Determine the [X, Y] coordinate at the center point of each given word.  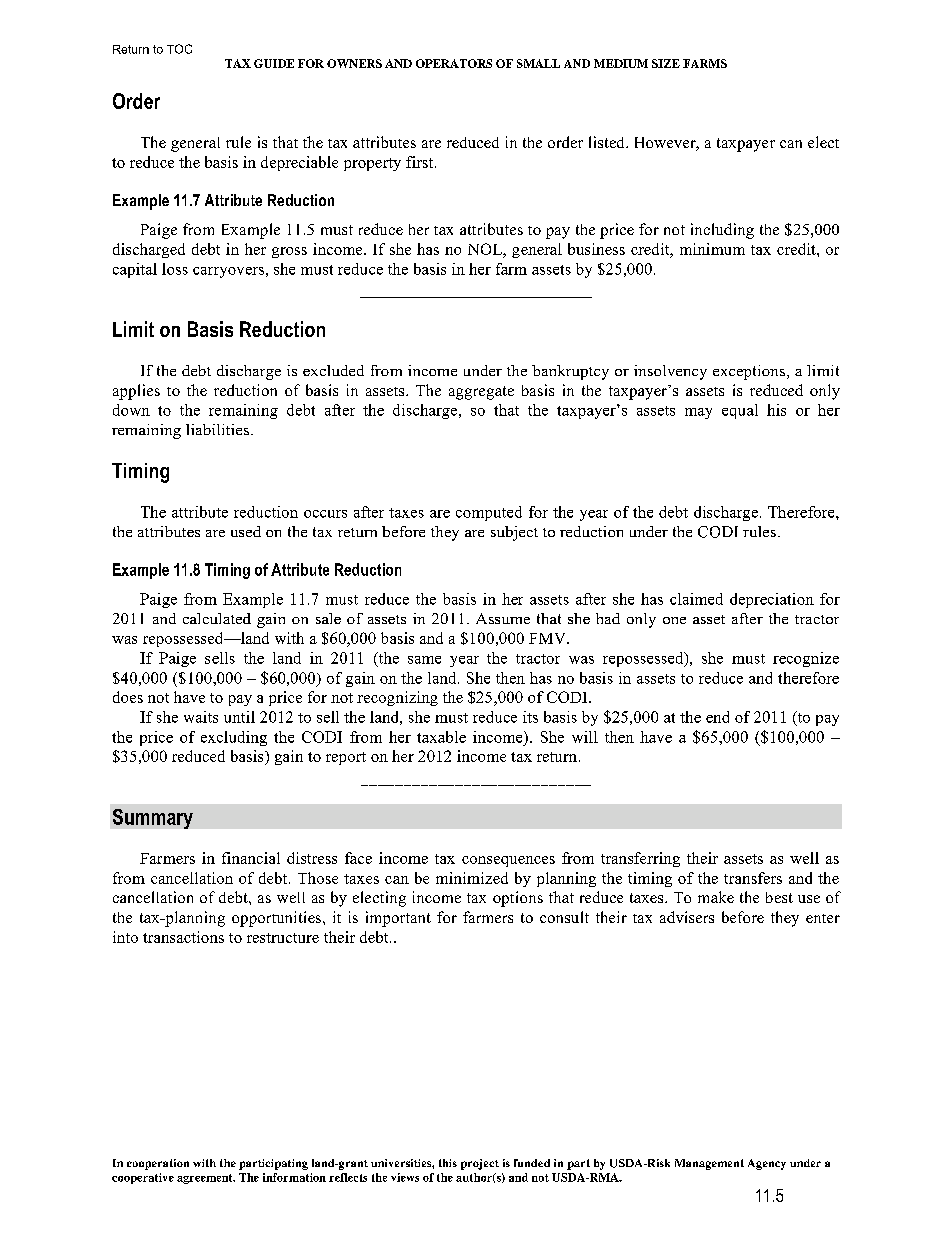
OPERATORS [454, 63]
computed [489, 513]
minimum [712, 249]
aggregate [481, 393]
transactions [183, 937]
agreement [206, 1179]
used [246, 531]
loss [175, 269]
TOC [179, 49]
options [518, 899]
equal [740, 411]
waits [201, 717]
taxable [441, 737]
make [716, 897]
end [717, 717]
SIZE [666, 63]
